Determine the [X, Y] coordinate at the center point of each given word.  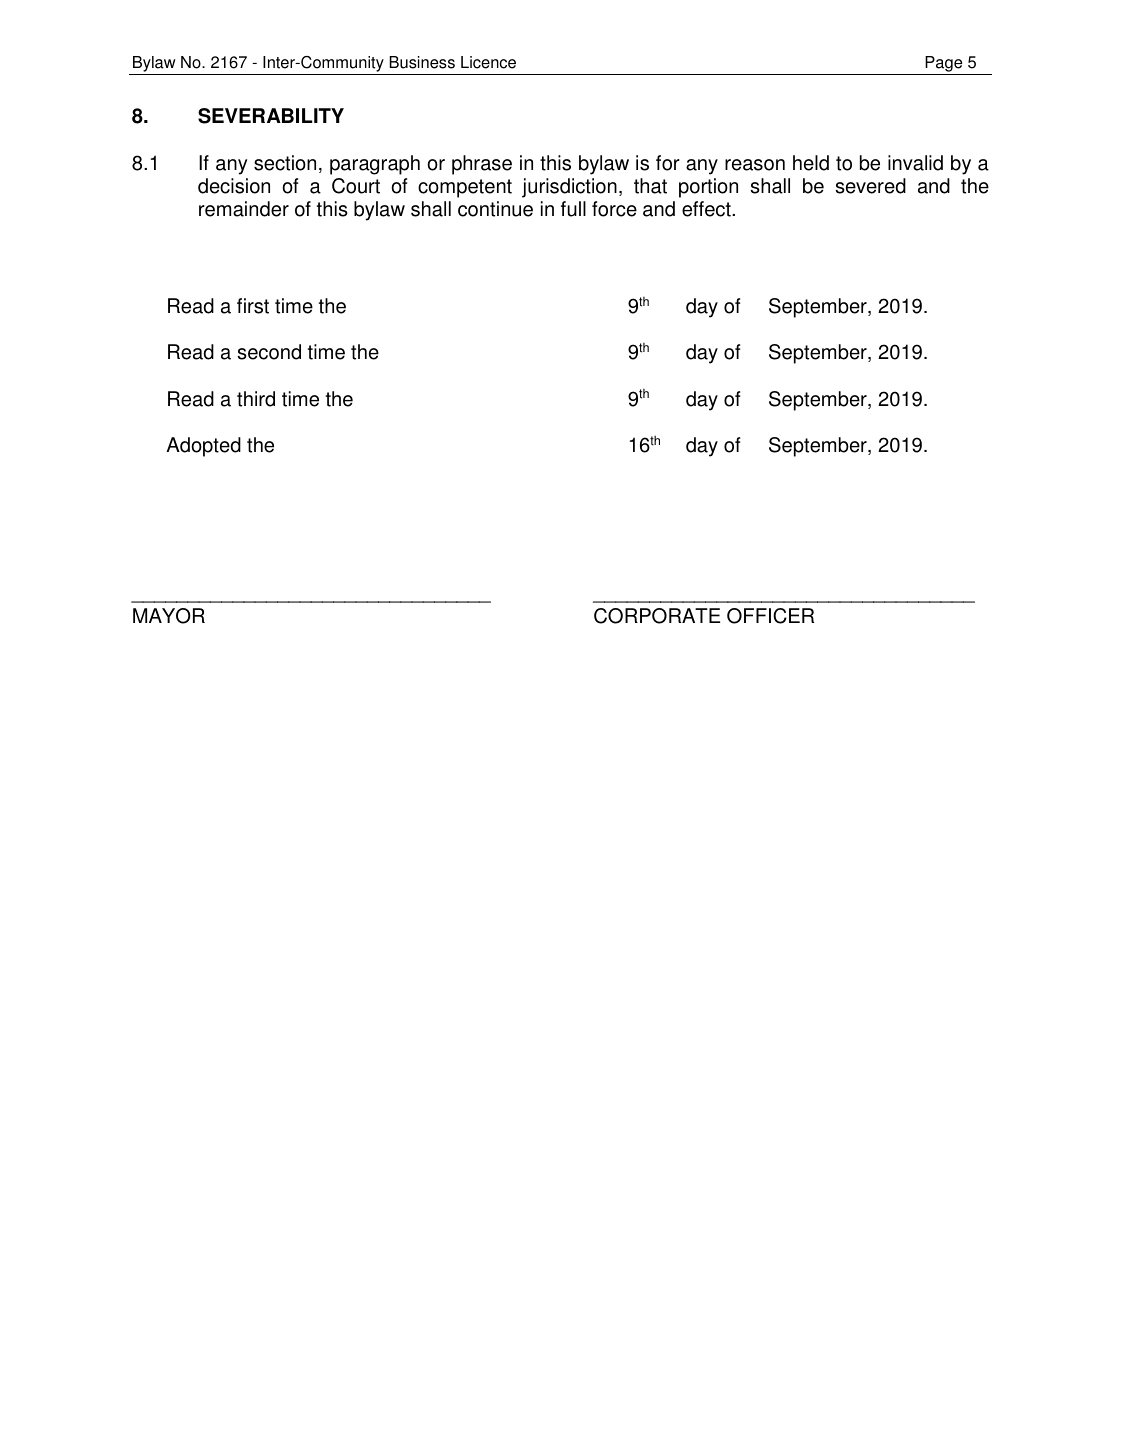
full [573, 209]
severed [871, 186]
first [253, 306]
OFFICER [770, 616]
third [256, 399]
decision [234, 186]
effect [707, 209]
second [269, 352]
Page [943, 64]
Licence [488, 62]
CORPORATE [657, 616]
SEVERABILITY [271, 116]
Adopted [203, 447]
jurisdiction [569, 188]
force [614, 209]
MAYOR [169, 616]
